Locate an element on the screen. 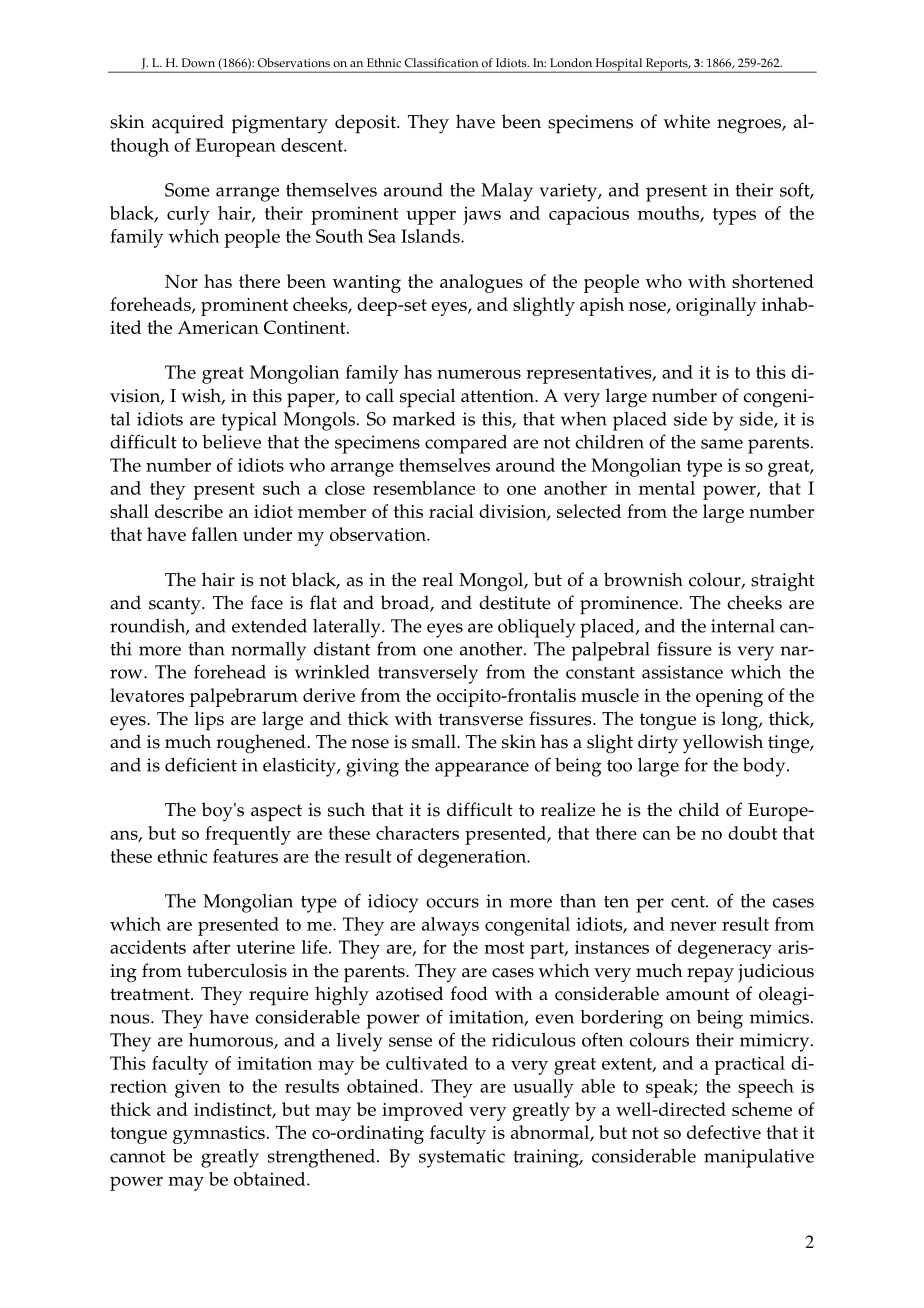  same is located at coordinates (722, 444).
